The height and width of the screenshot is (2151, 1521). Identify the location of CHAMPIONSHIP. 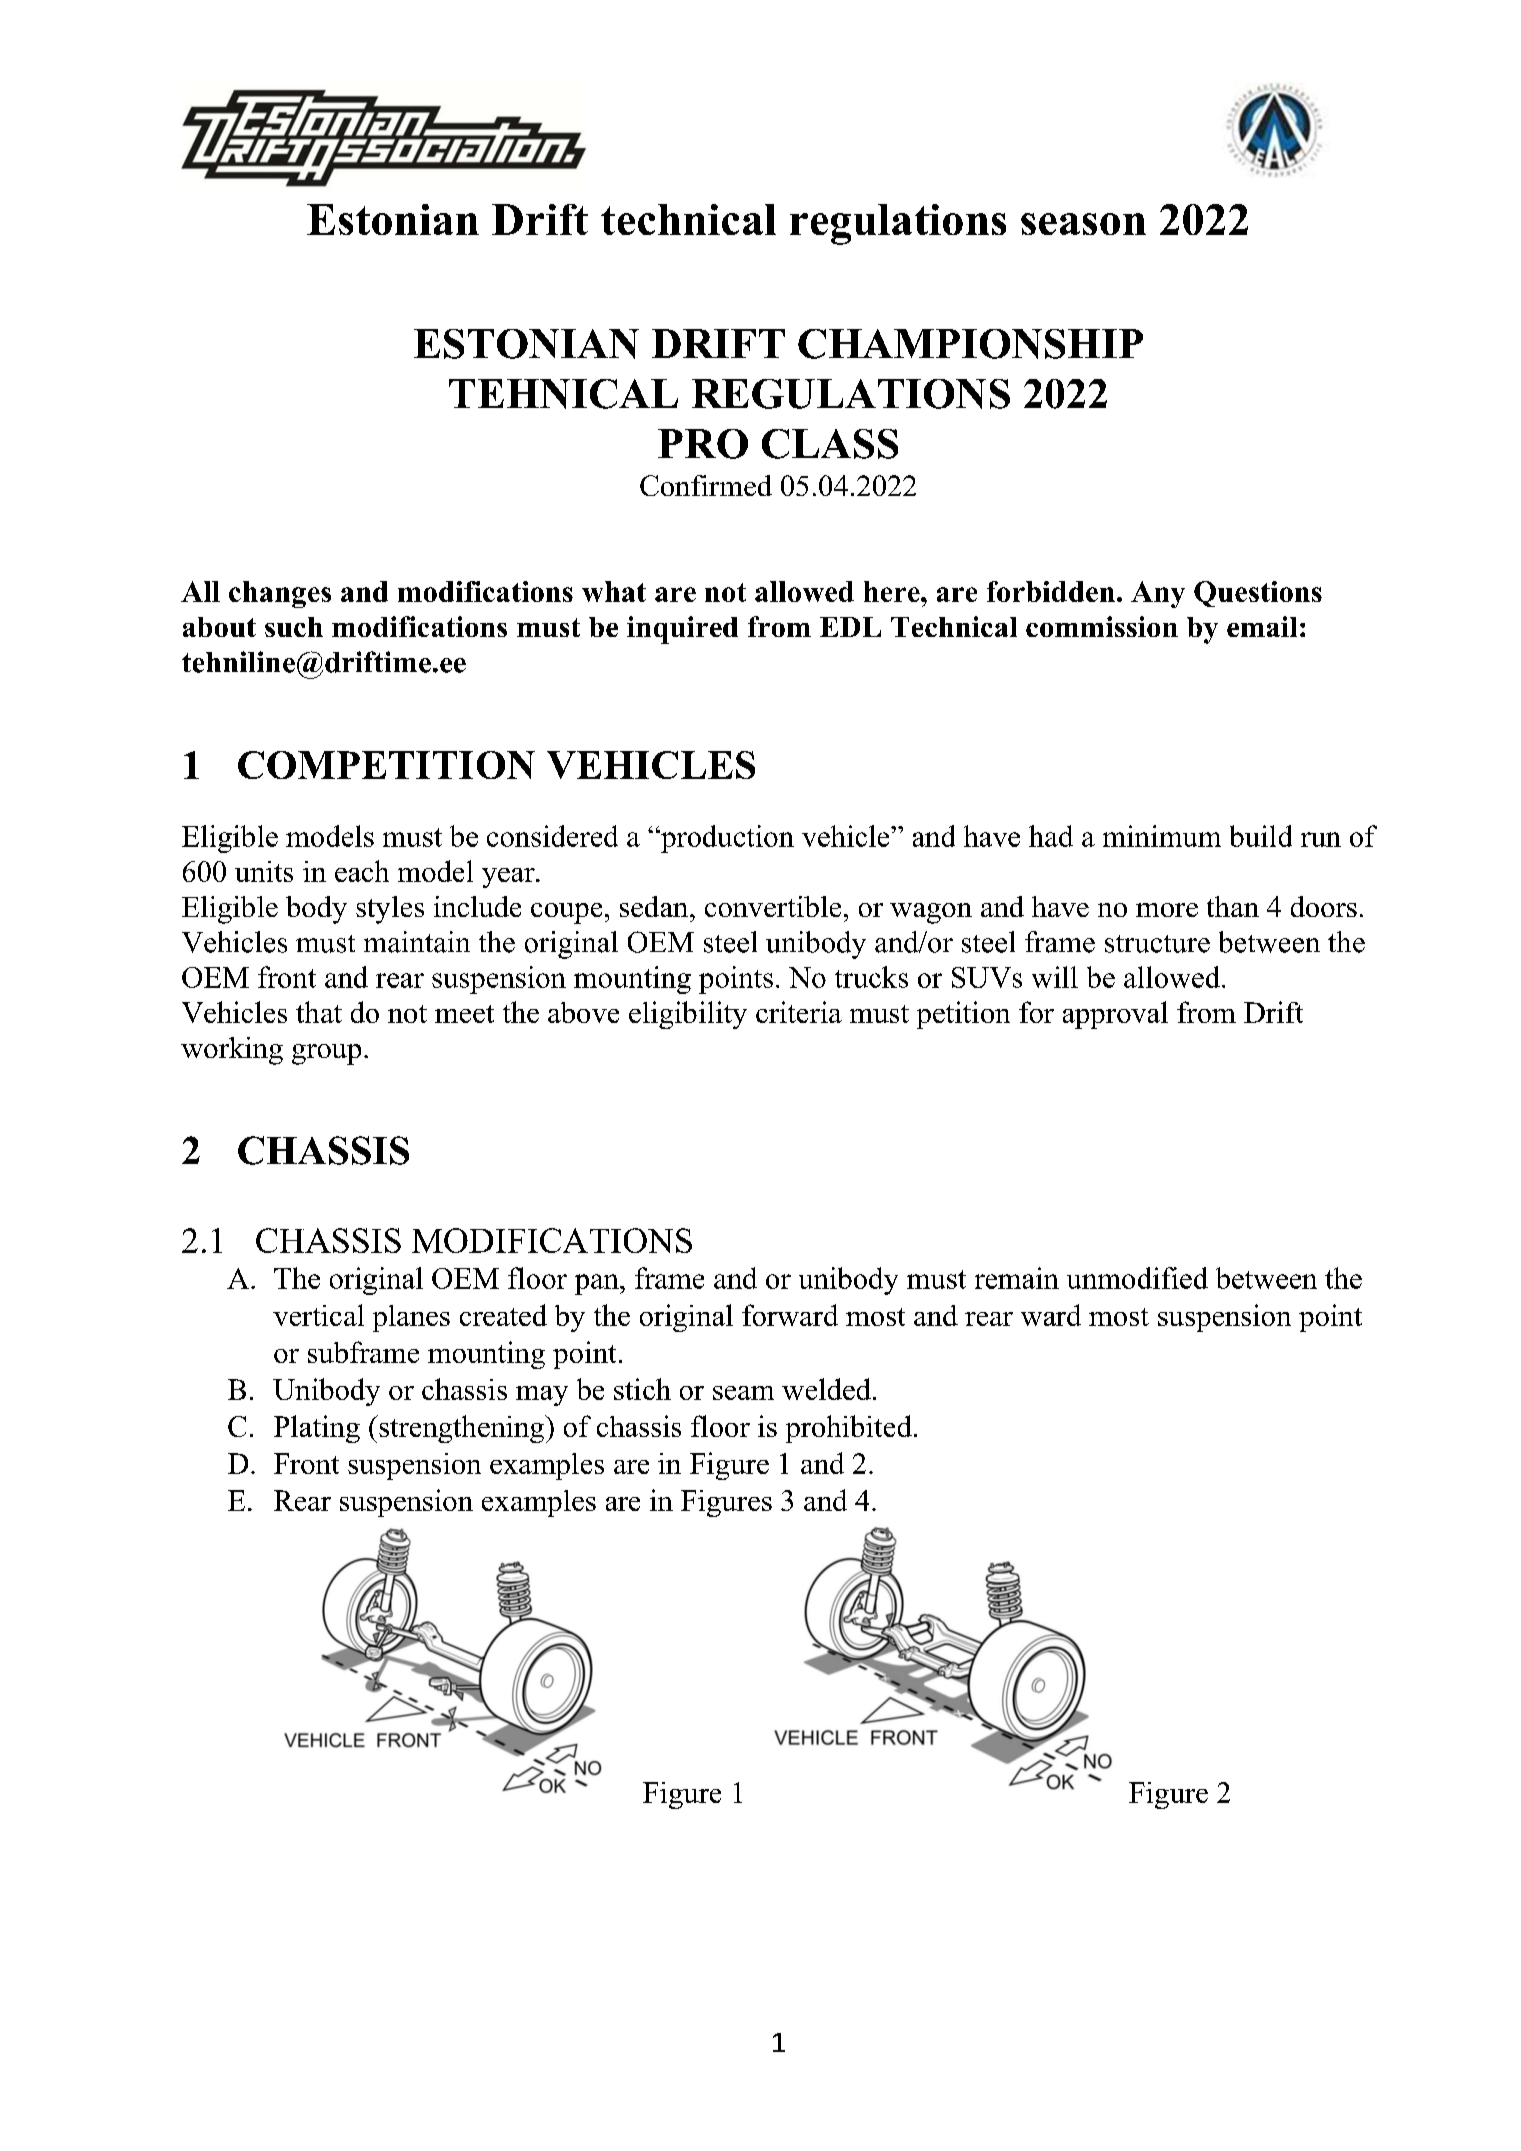
(970, 344).
